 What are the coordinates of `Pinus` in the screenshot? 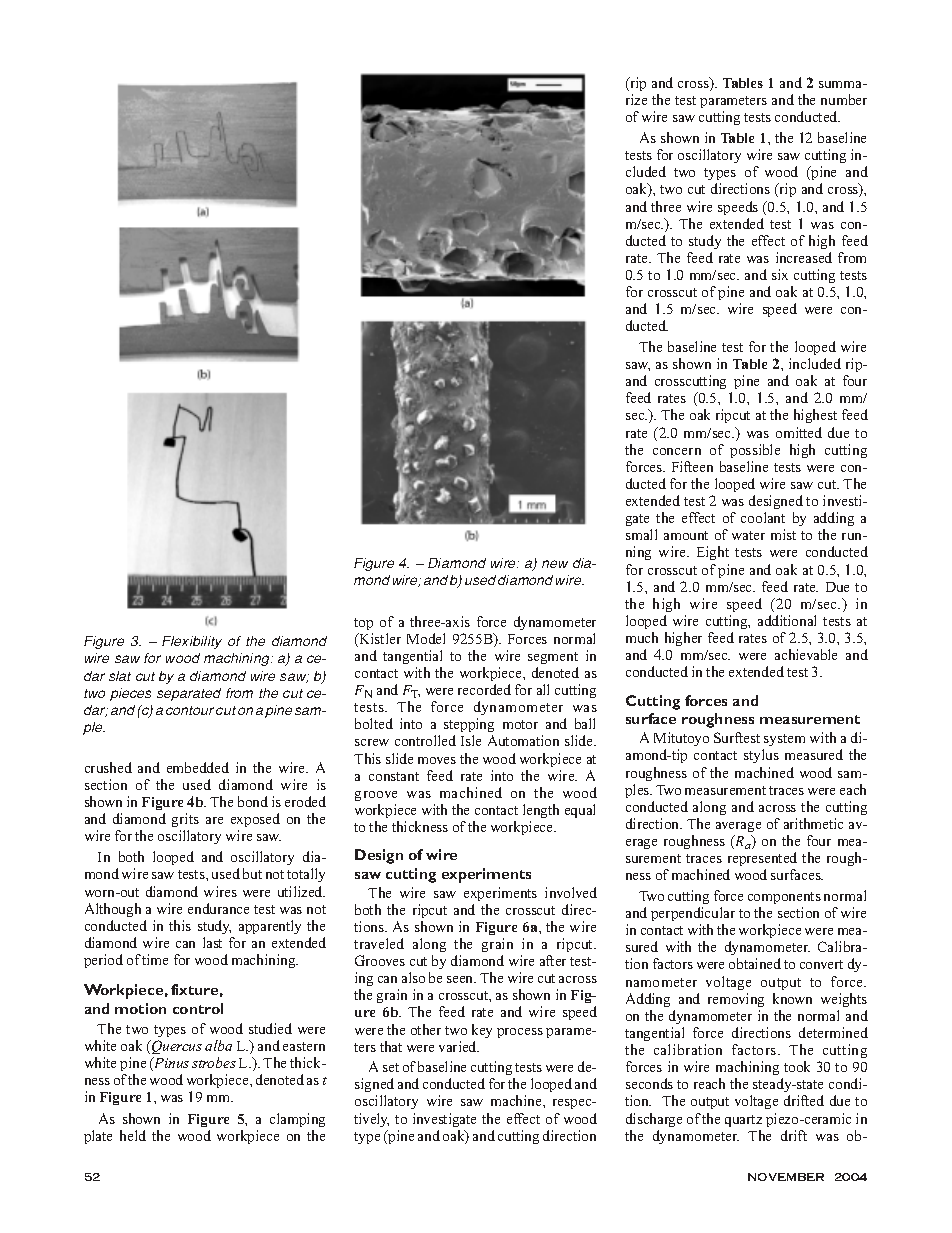 It's located at (170, 1064).
